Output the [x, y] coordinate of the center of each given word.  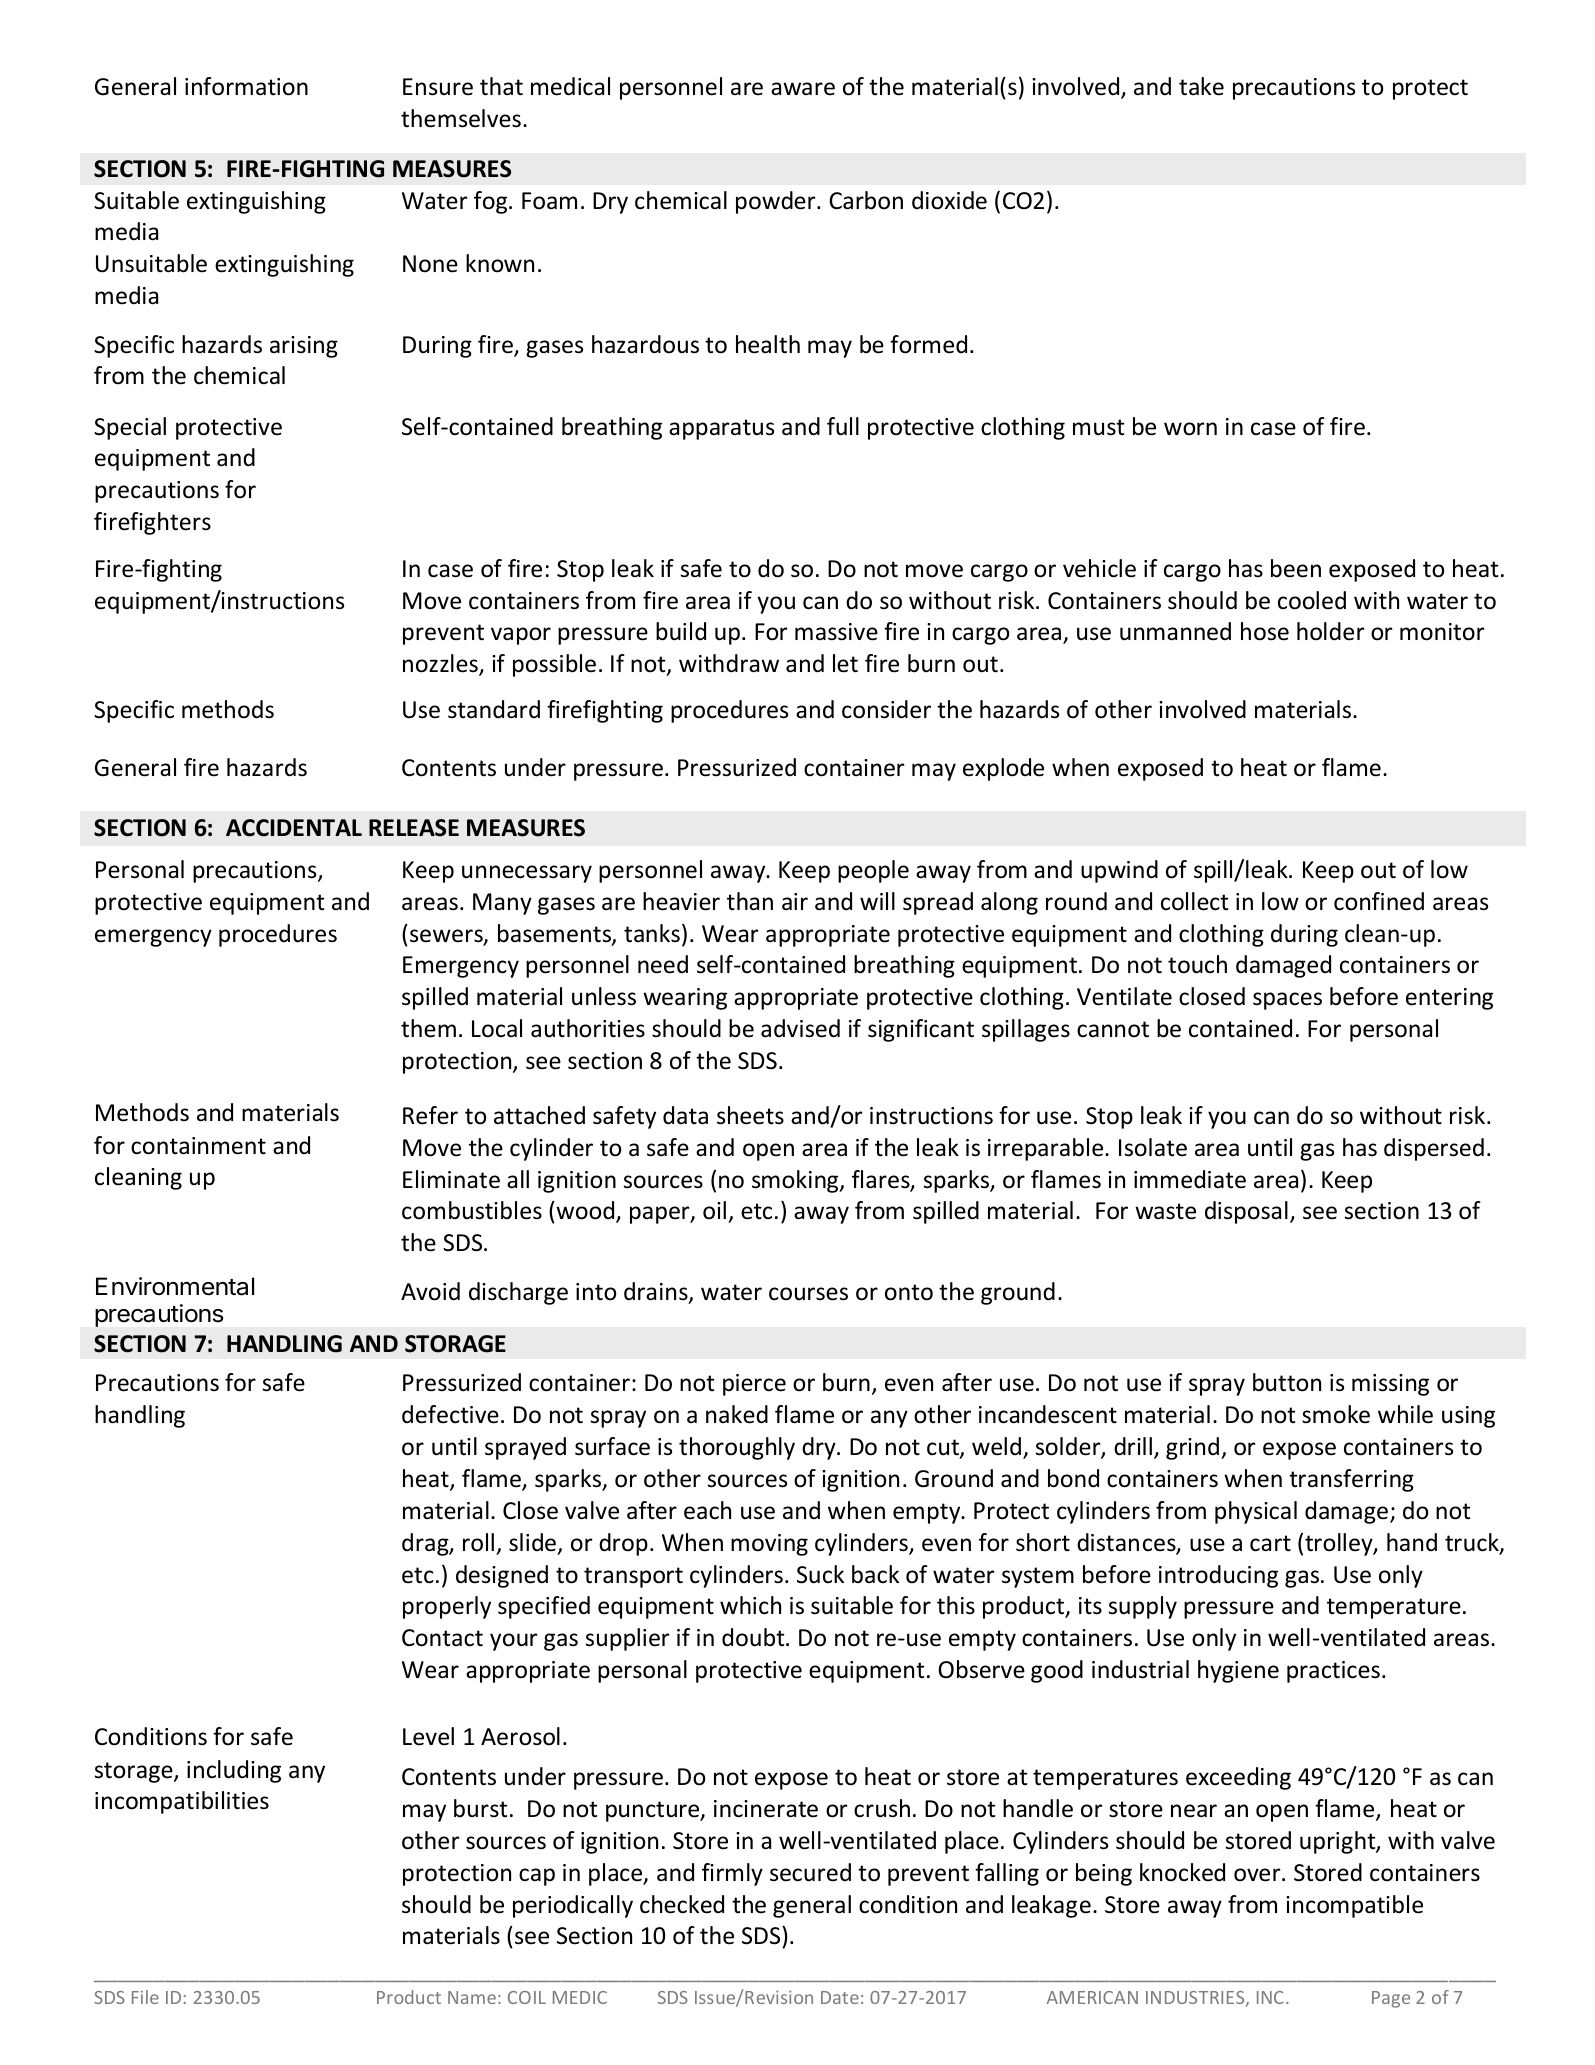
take [1201, 86]
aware [803, 89]
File [145, 1997]
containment [198, 1146]
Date [840, 1997]
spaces [1287, 1001]
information [246, 86]
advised [800, 1028]
